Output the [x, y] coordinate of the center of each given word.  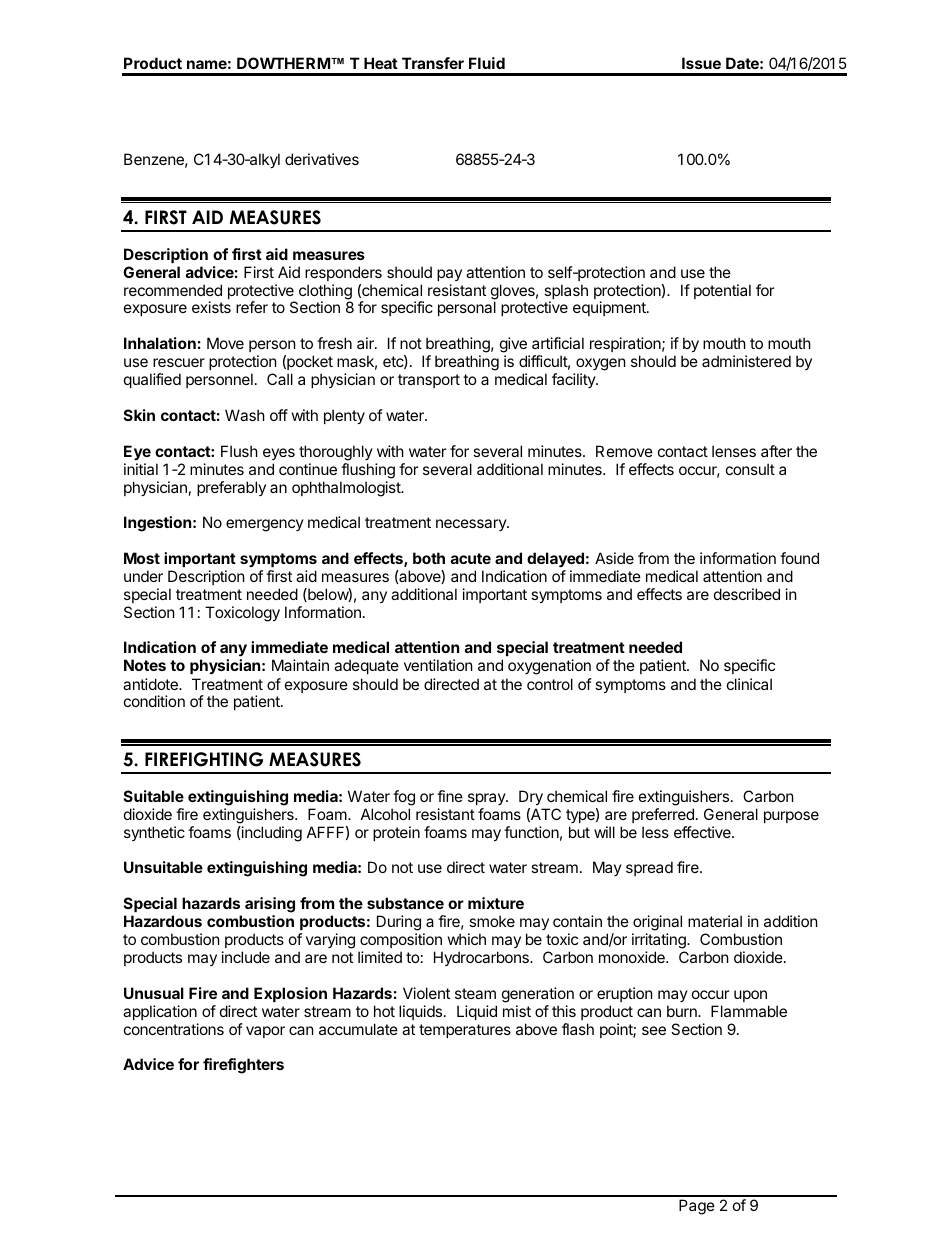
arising [270, 905]
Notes [145, 665]
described [747, 594]
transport [429, 381]
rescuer [179, 362]
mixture [496, 903]
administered [746, 361]
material [715, 921]
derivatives [322, 159]
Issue [701, 63]
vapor [265, 1032]
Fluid [487, 63]
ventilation [438, 665]
